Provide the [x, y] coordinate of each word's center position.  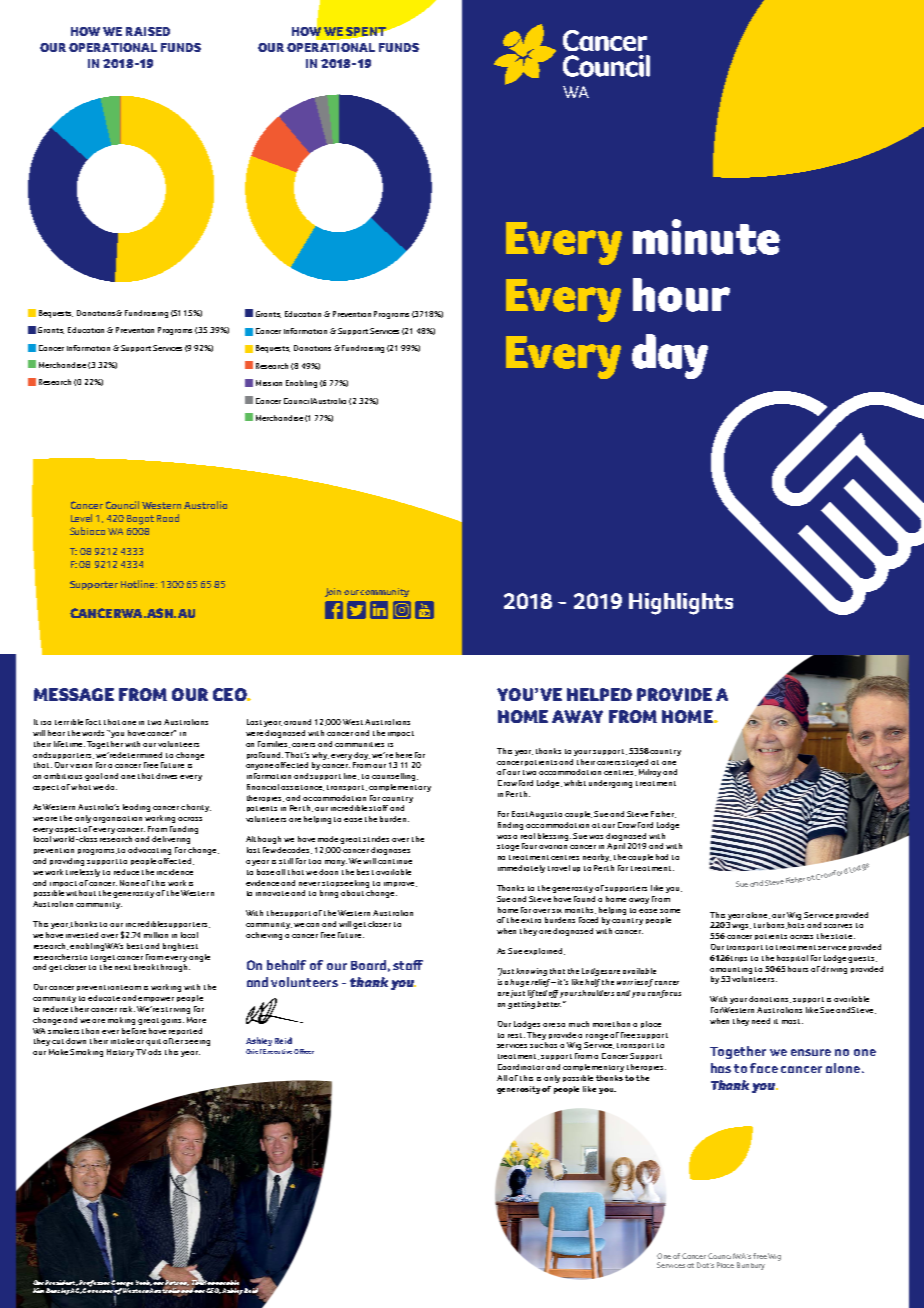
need [761, 1021]
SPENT [366, 31]
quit [153, 1042]
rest [516, 1035]
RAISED [148, 31]
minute [706, 237]
